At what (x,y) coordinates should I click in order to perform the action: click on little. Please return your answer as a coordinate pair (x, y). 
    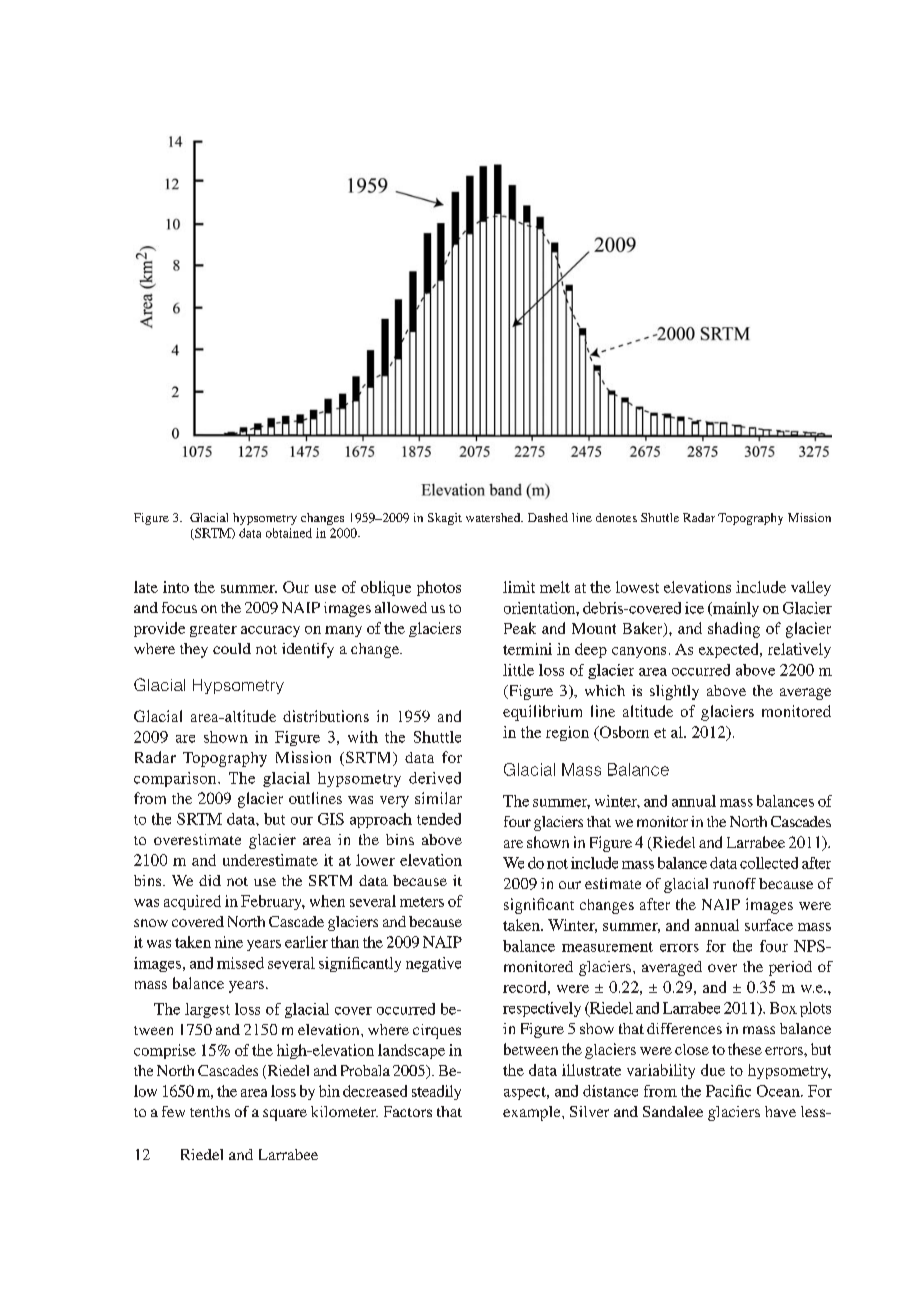
    Looking at the image, I should click on (518, 670).
